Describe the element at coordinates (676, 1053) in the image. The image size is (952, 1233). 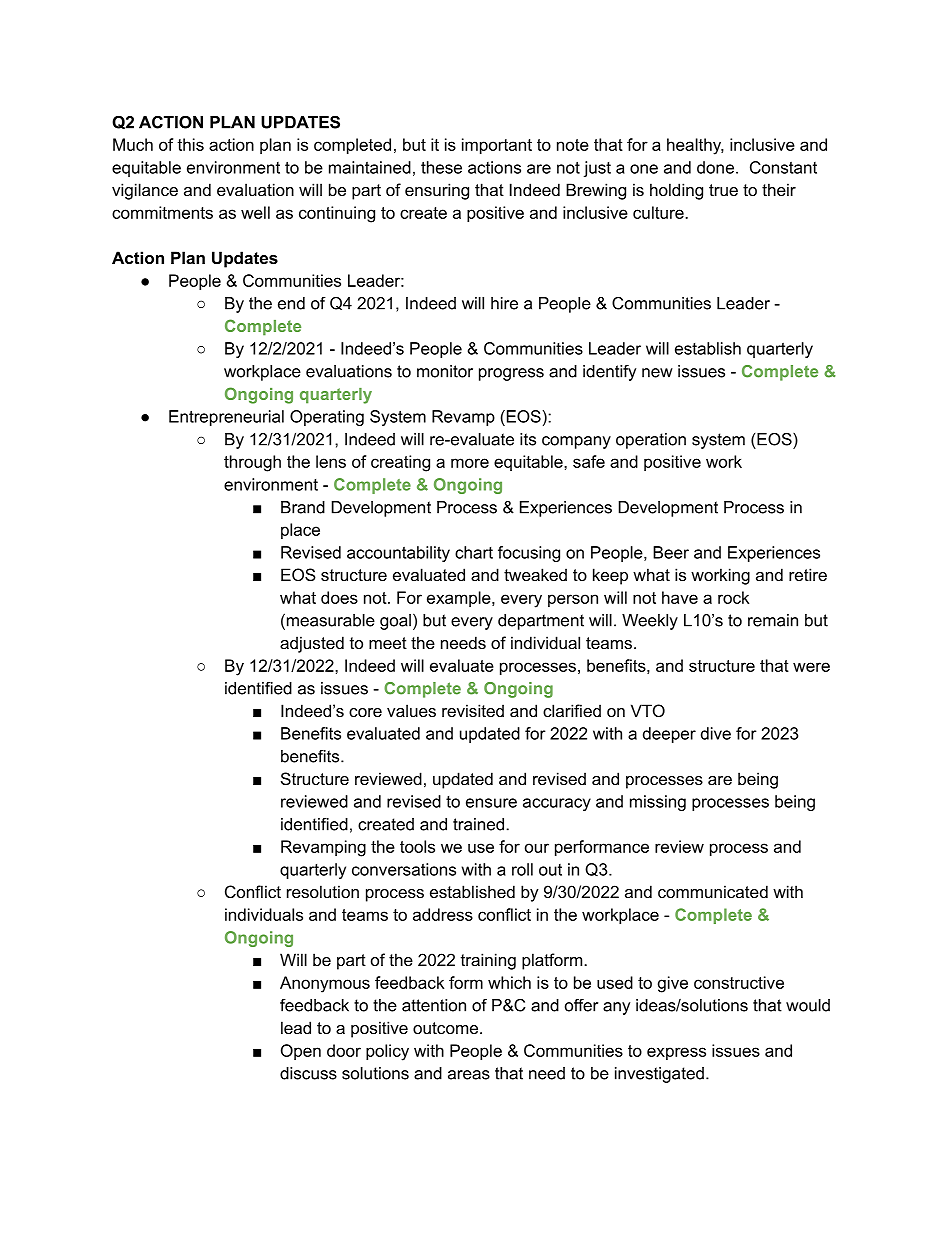
I see `express` at that location.
